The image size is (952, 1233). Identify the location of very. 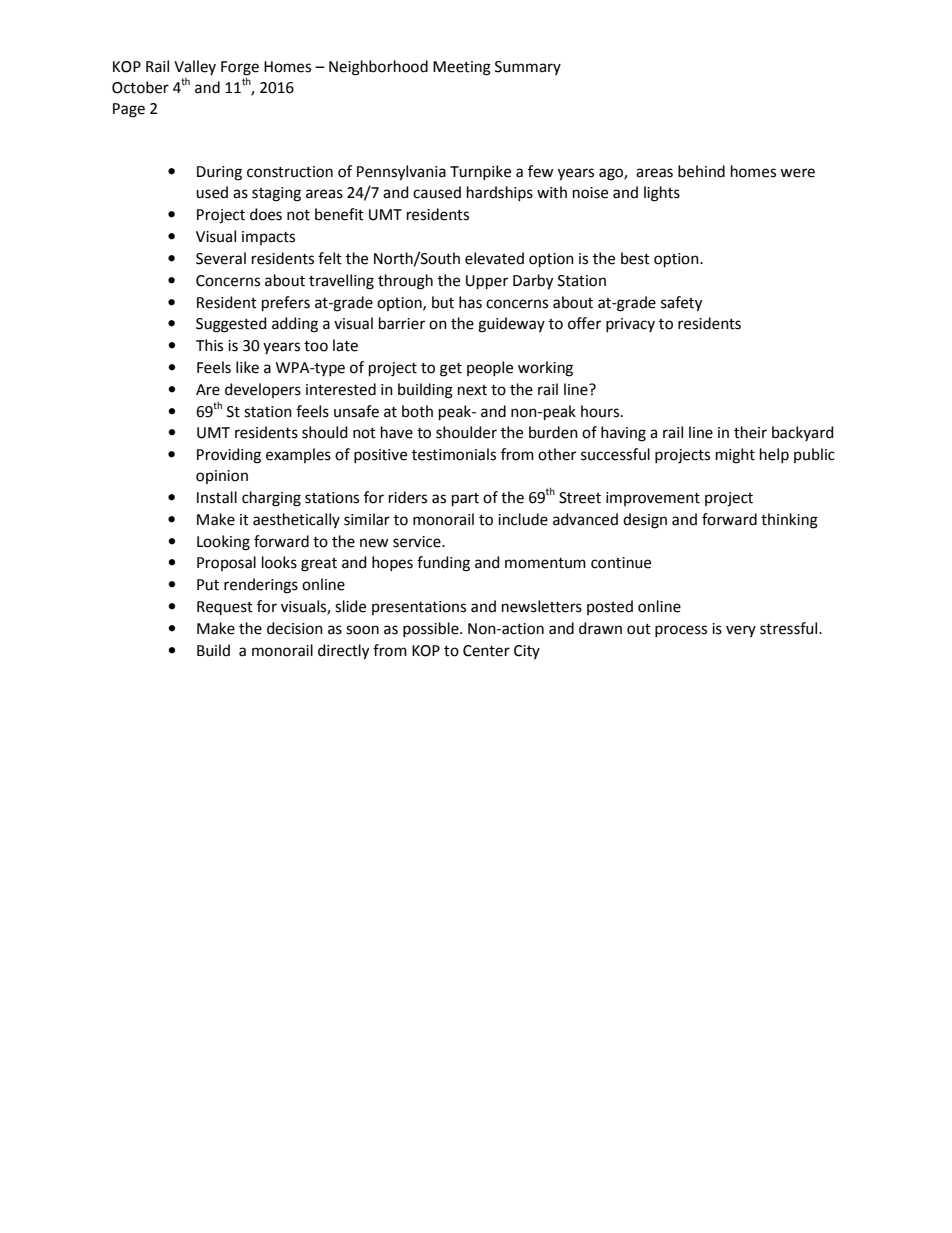
(741, 631).
